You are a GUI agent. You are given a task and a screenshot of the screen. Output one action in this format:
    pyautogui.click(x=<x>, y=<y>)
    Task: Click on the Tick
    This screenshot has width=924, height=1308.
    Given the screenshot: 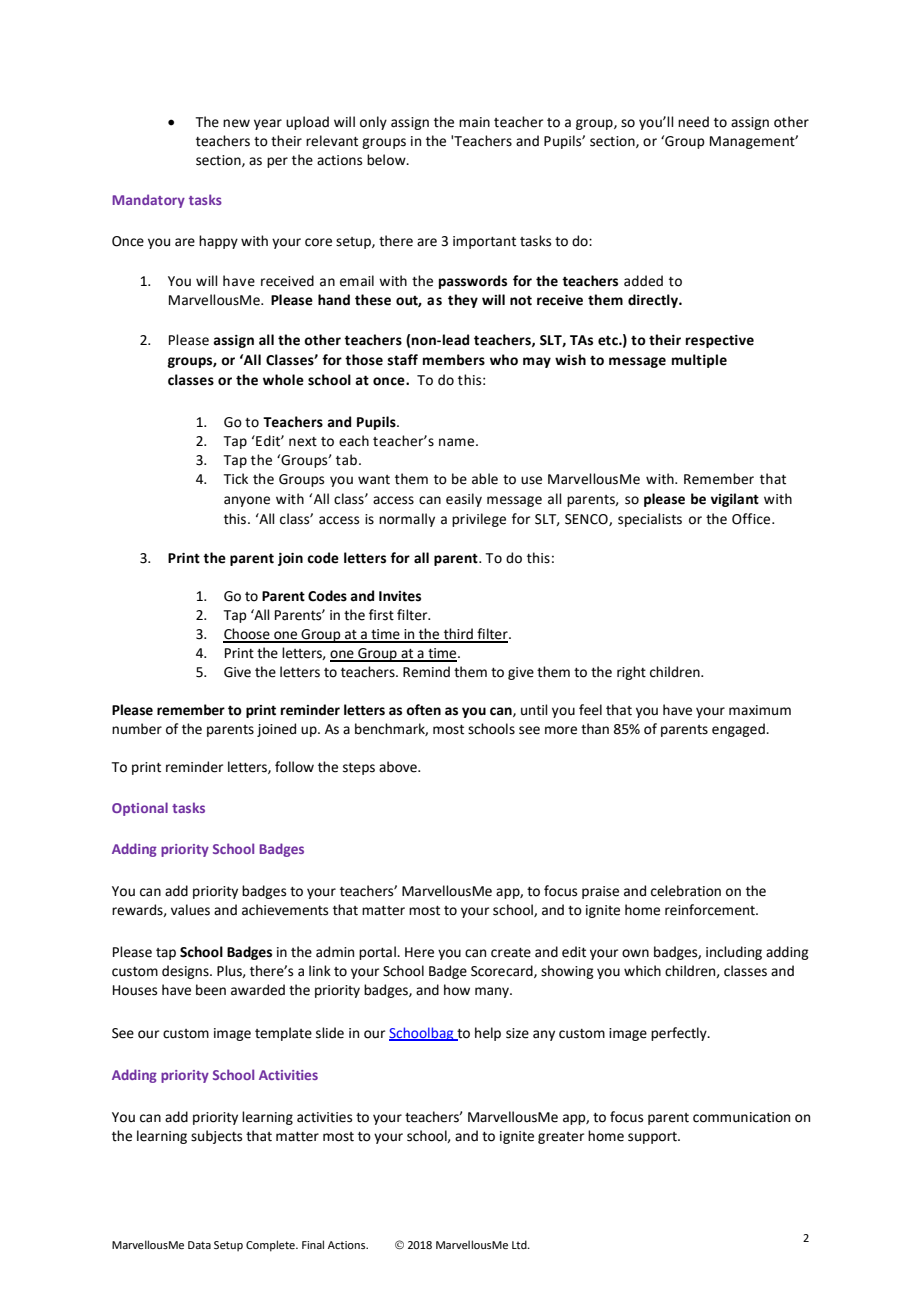 What is the action you would take?
    pyautogui.click(x=235, y=479)
